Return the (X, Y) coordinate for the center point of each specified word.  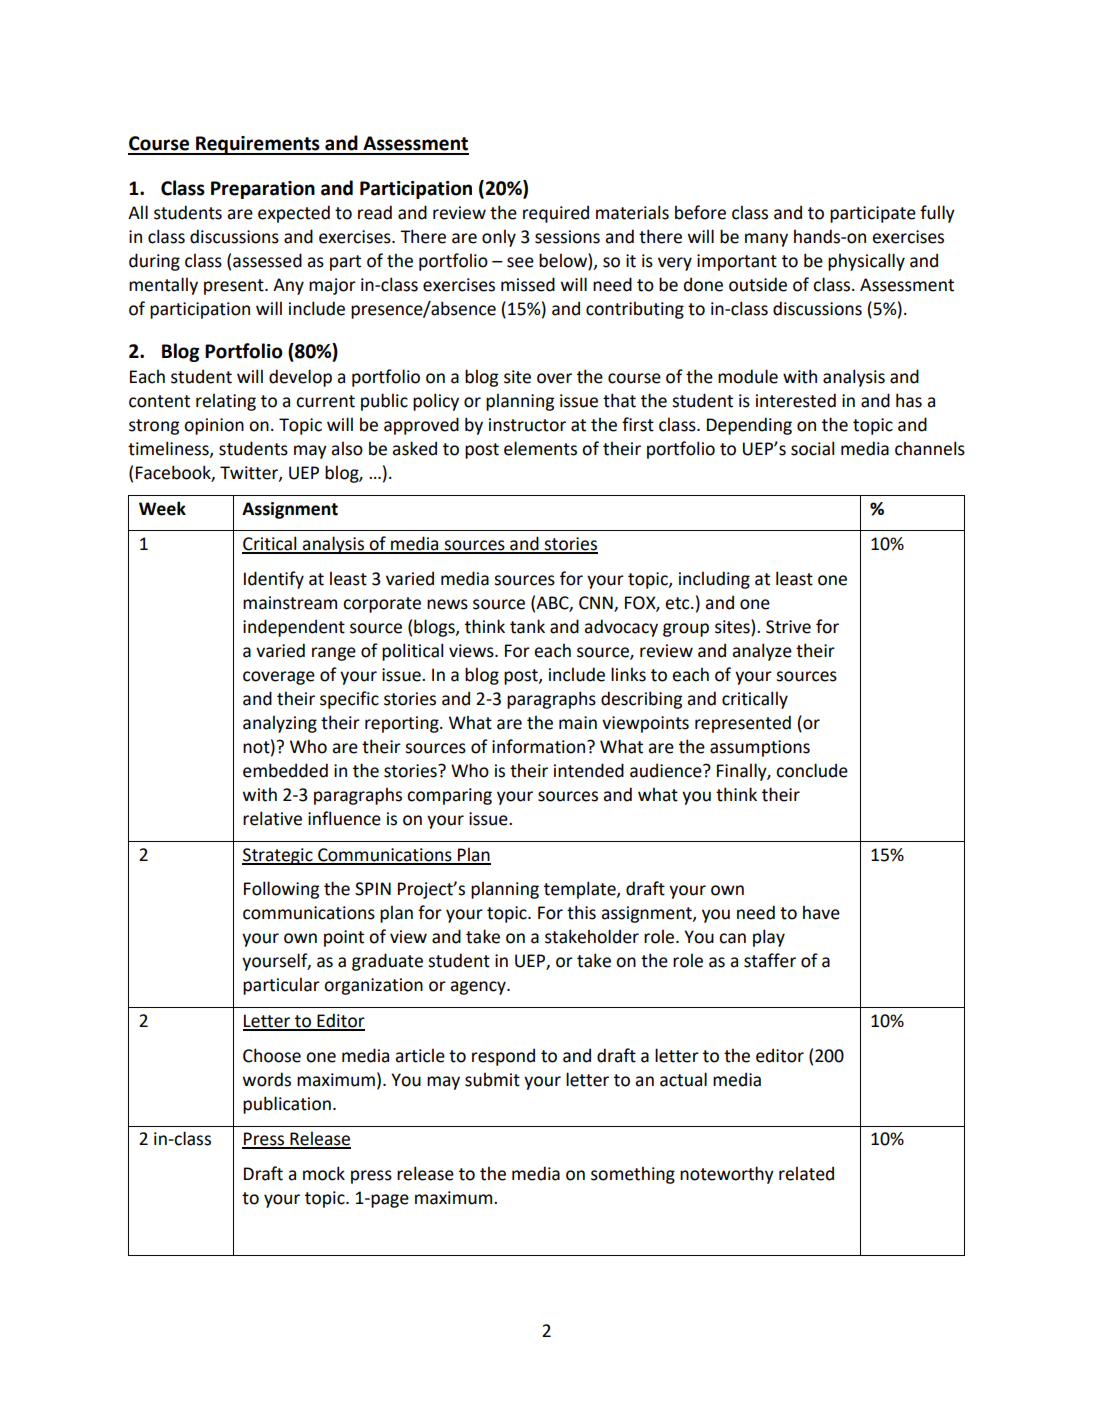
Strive (788, 627)
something (633, 1175)
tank (527, 626)
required (556, 214)
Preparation (263, 190)
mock (324, 1173)
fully (937, 214)
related (806, 1173)
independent (294, 628)
